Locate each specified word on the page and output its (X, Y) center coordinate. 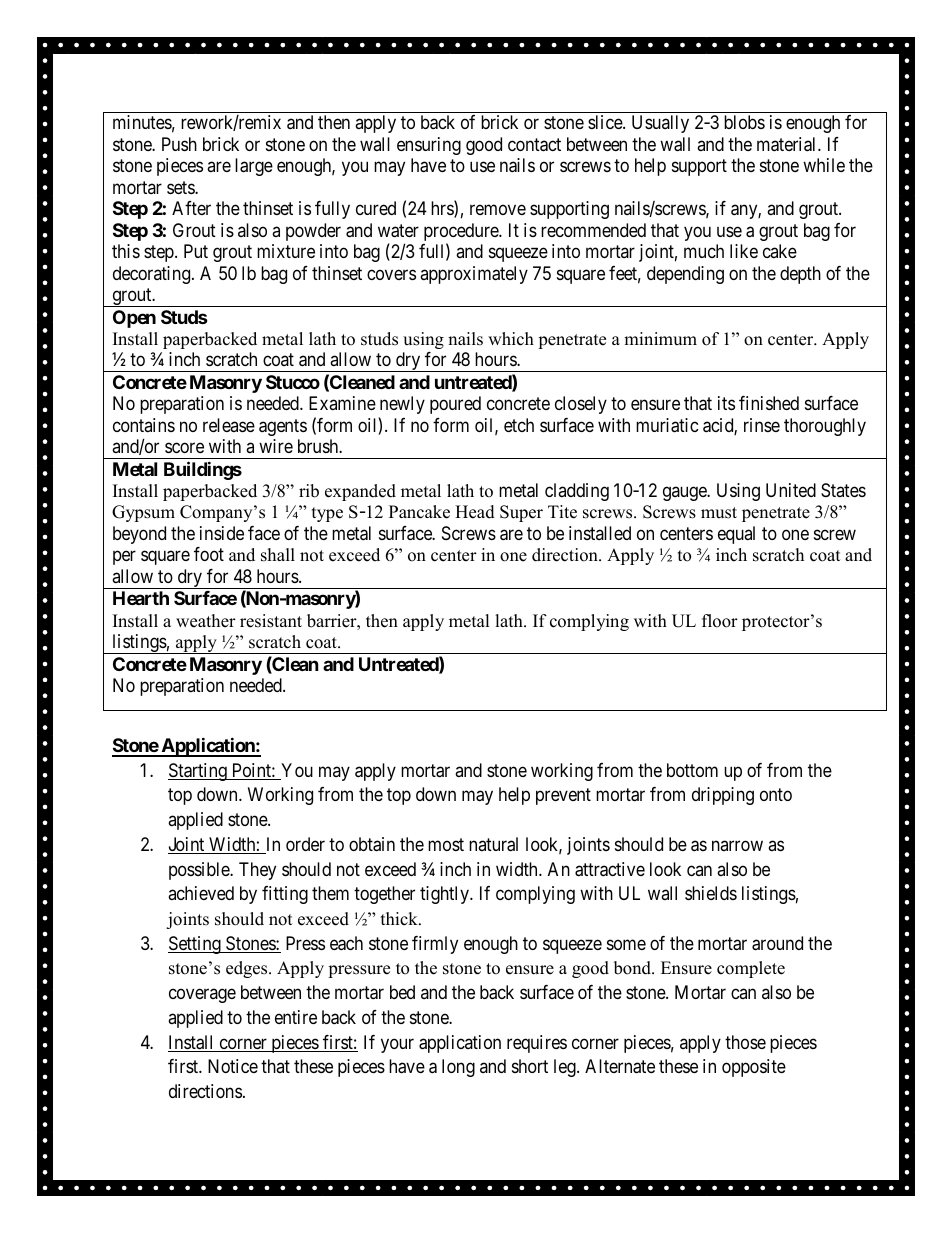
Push (179, 144)
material (788, 144)
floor (720, 621)
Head (475, 512)
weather (206, 621)
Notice (233, 1066)
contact (534, 145)
